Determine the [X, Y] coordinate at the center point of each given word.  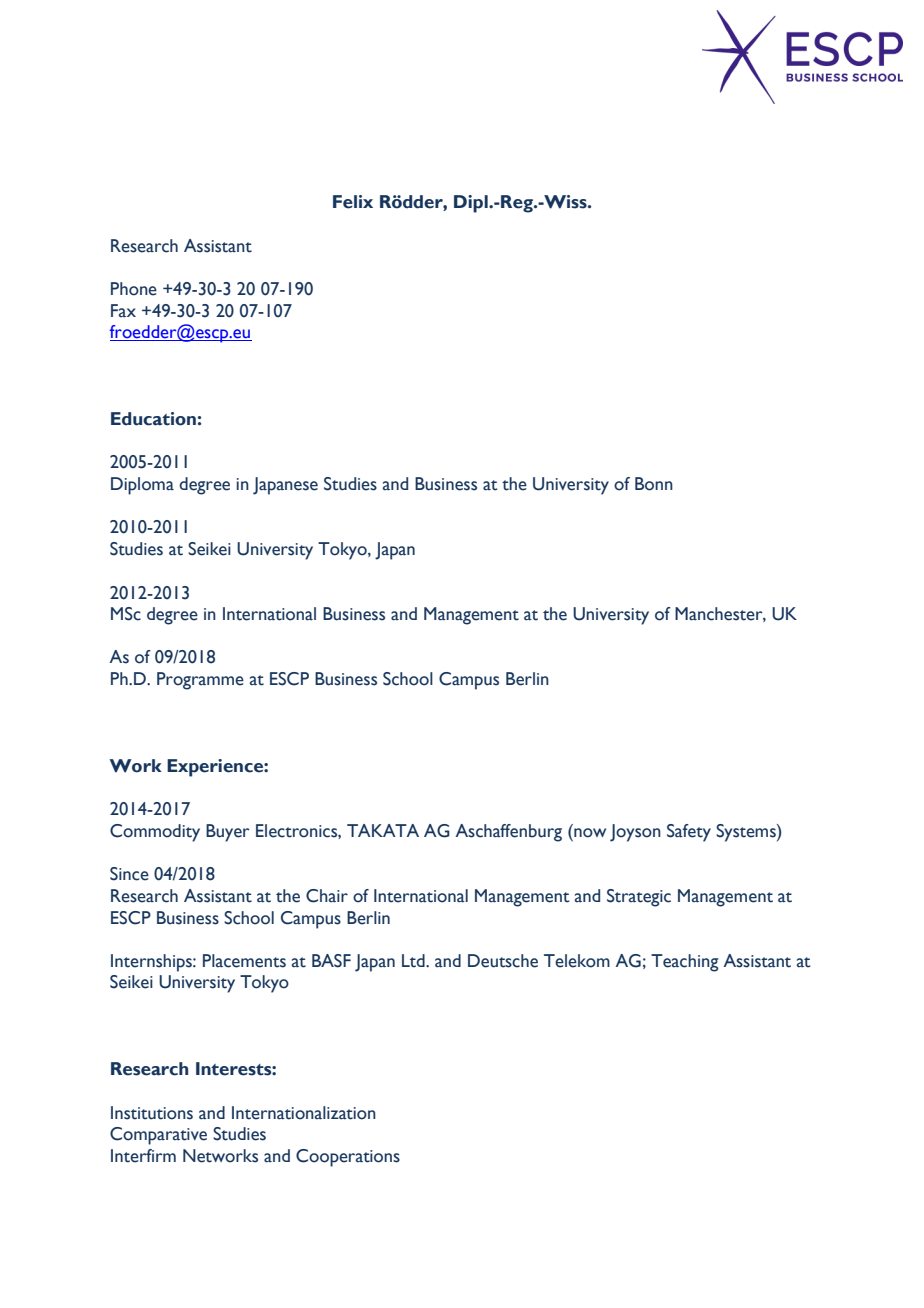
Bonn [654, 484]
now [590, 833]
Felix [353, 202]
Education [153, 419]
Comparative [158, 1136]
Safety [689, 833]
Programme [200, 681]
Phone [134, 289]
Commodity [155, 833]
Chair [327, 896]
